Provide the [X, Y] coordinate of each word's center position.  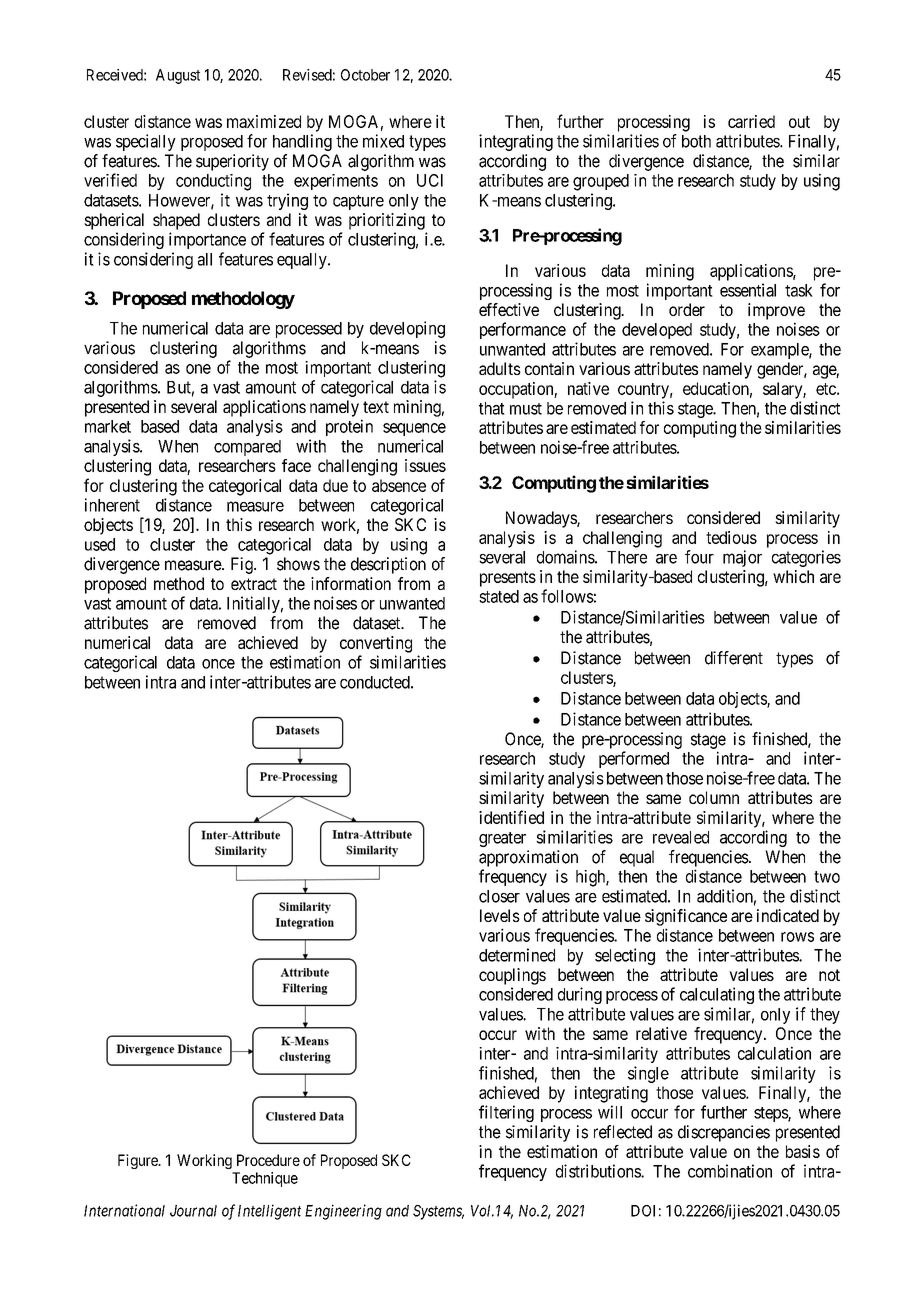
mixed [383, 141]
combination [730, 1171]
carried [751, 121]
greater [502, 839]
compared [247, 448]
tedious [731, 537]
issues [425, 465]
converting [376, 644]
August [178, 76]
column [714, 797]
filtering [506, 1113]
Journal [193, 1211]
